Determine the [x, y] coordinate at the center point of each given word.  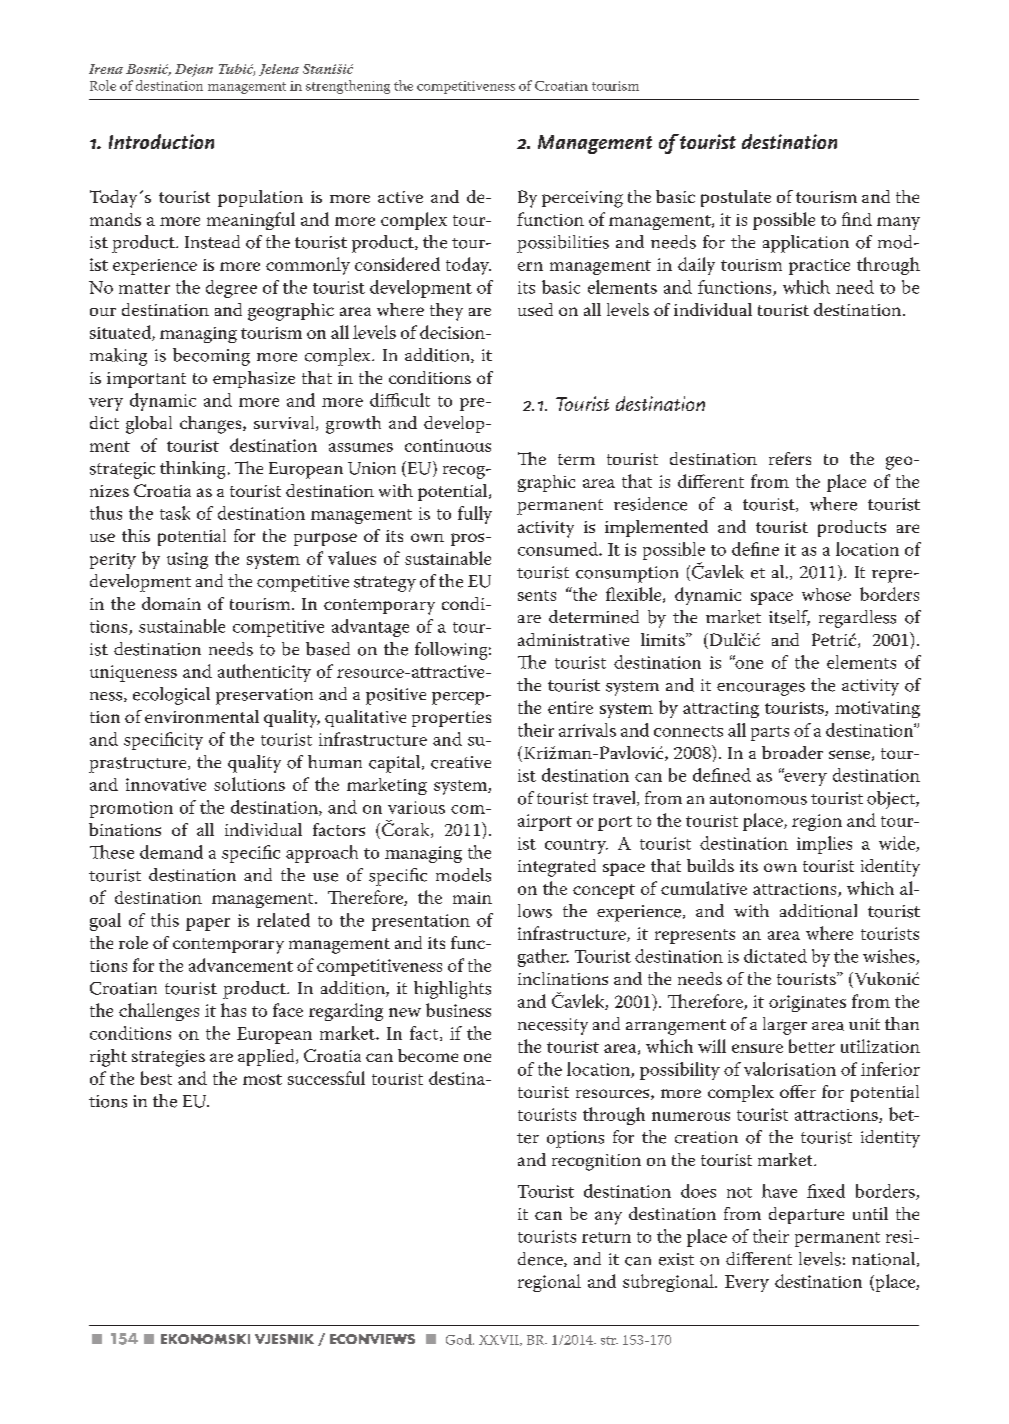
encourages [761, 689]
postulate [736, 198]
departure [806, 1215]
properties [451, 719]
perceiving [582, 199]
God [460, 1339]
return [606, 1237]
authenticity [264, 673]
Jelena [279, 70]
